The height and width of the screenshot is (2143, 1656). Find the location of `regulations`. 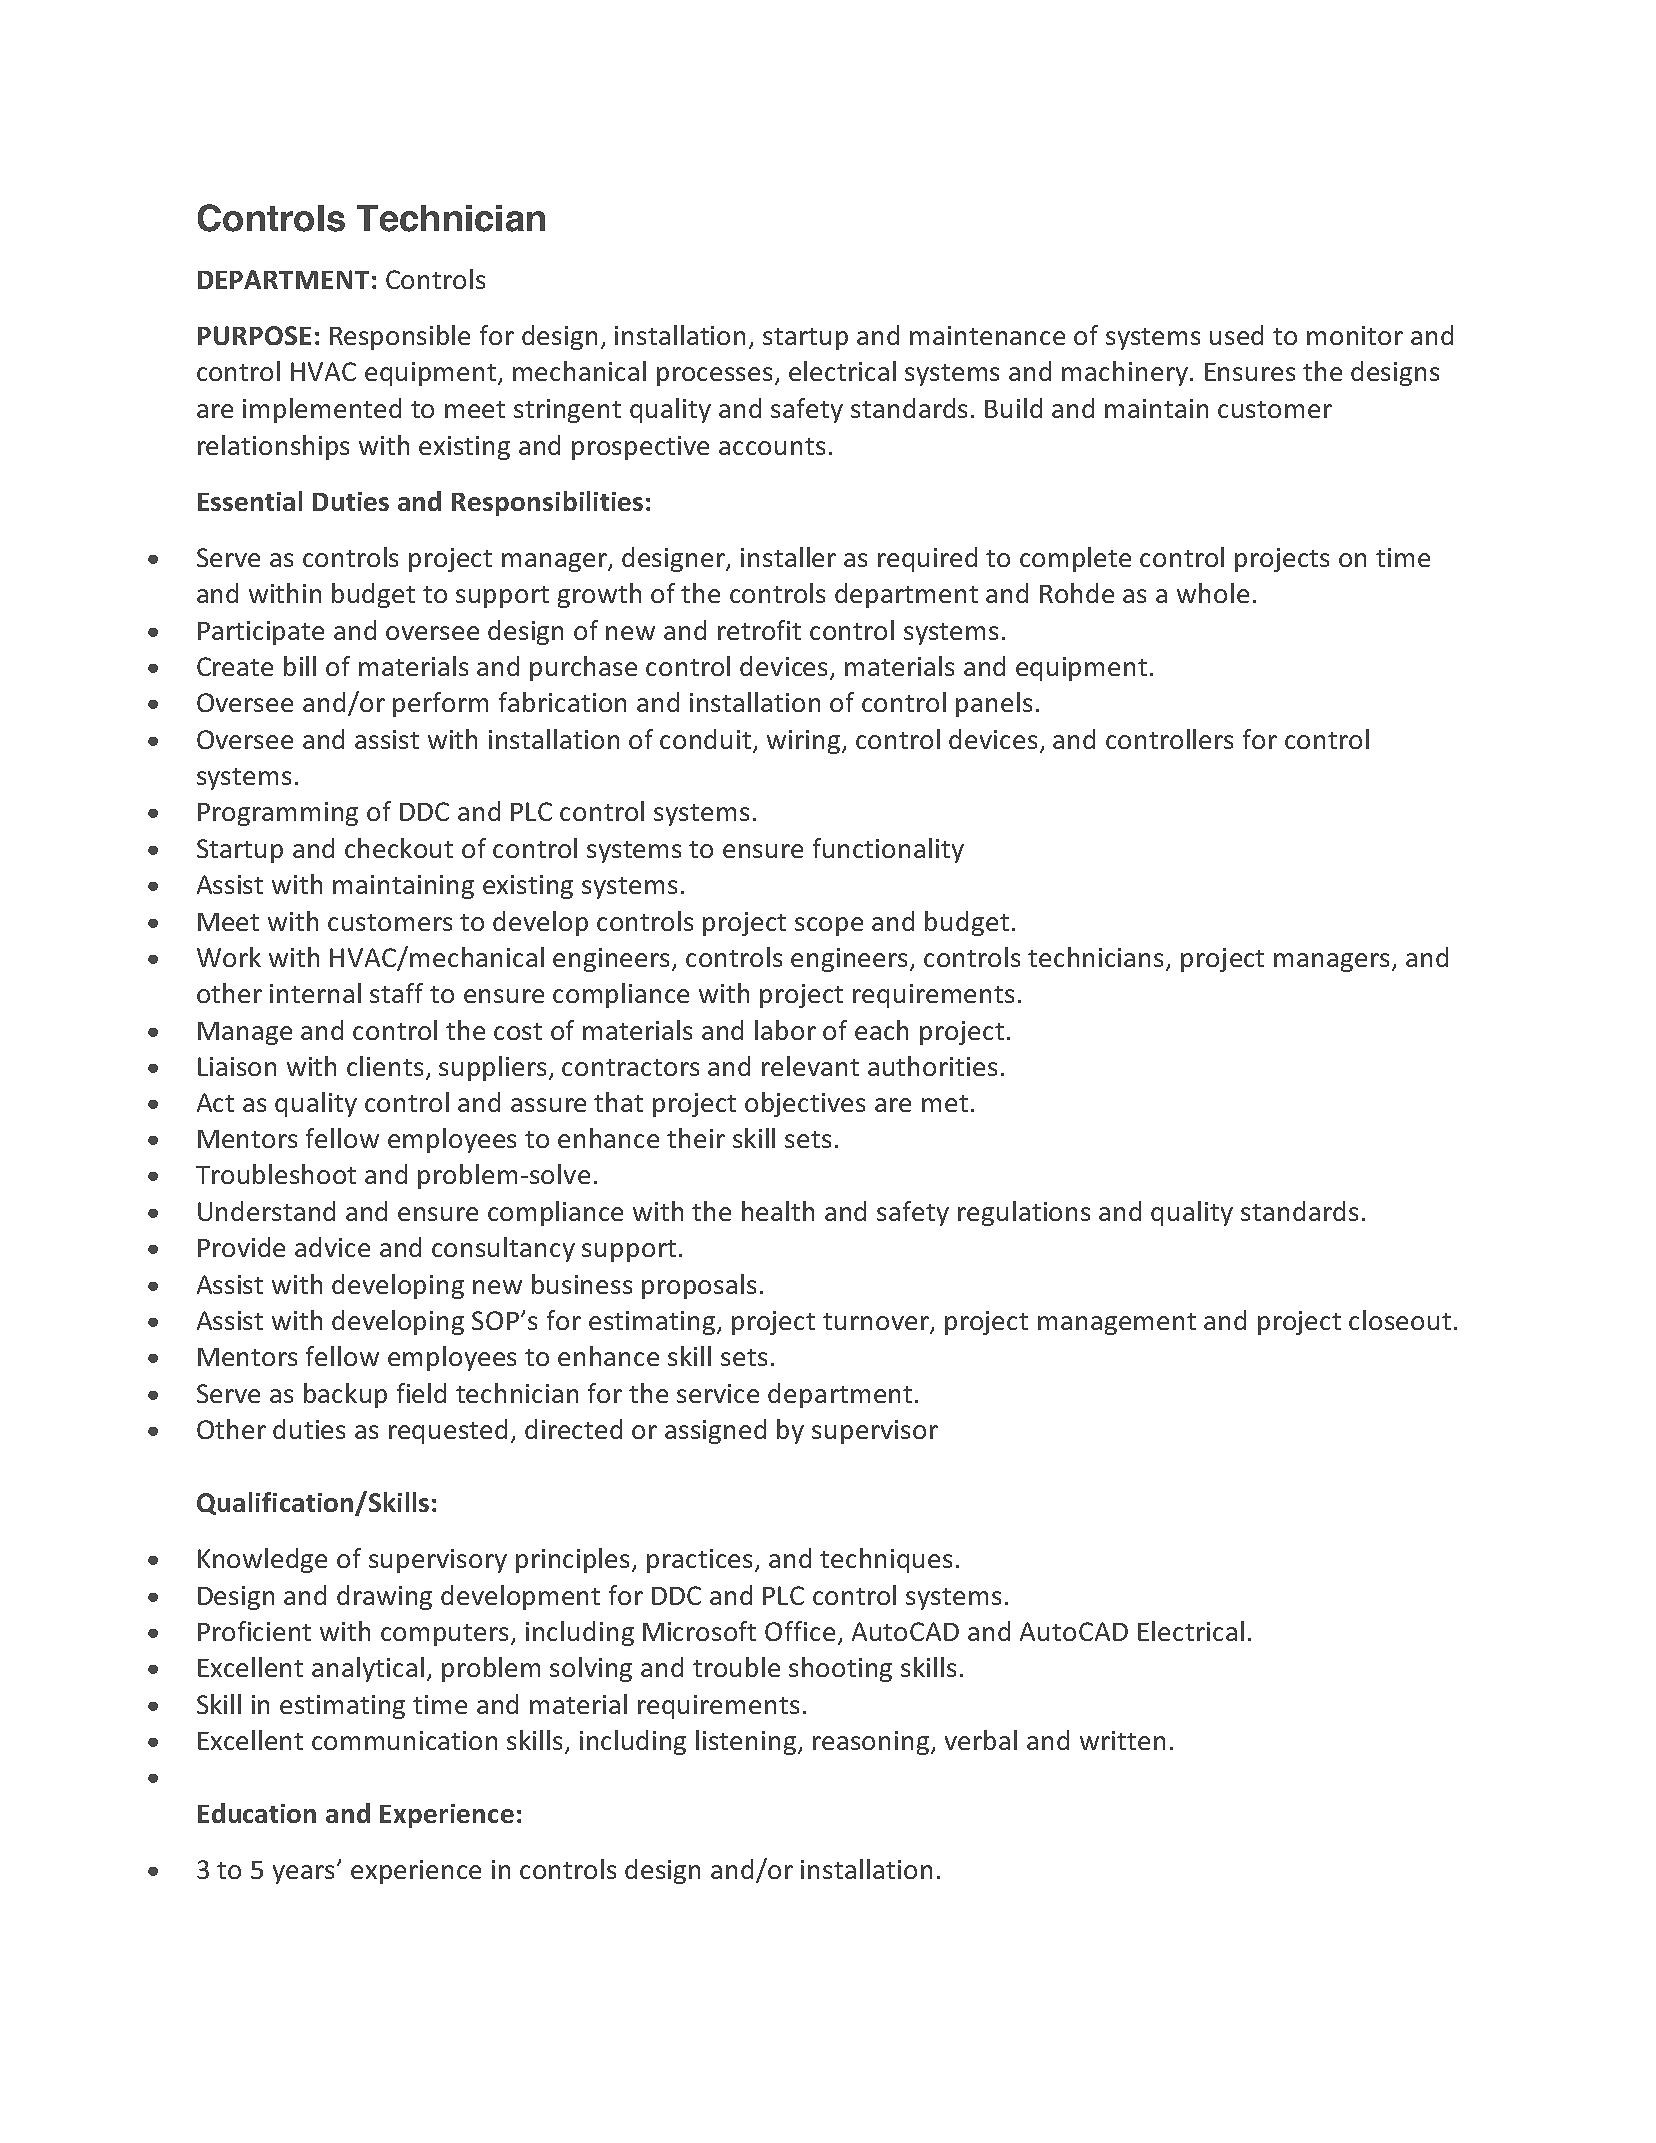

regulations is located at coordinates (1024, 1213).
